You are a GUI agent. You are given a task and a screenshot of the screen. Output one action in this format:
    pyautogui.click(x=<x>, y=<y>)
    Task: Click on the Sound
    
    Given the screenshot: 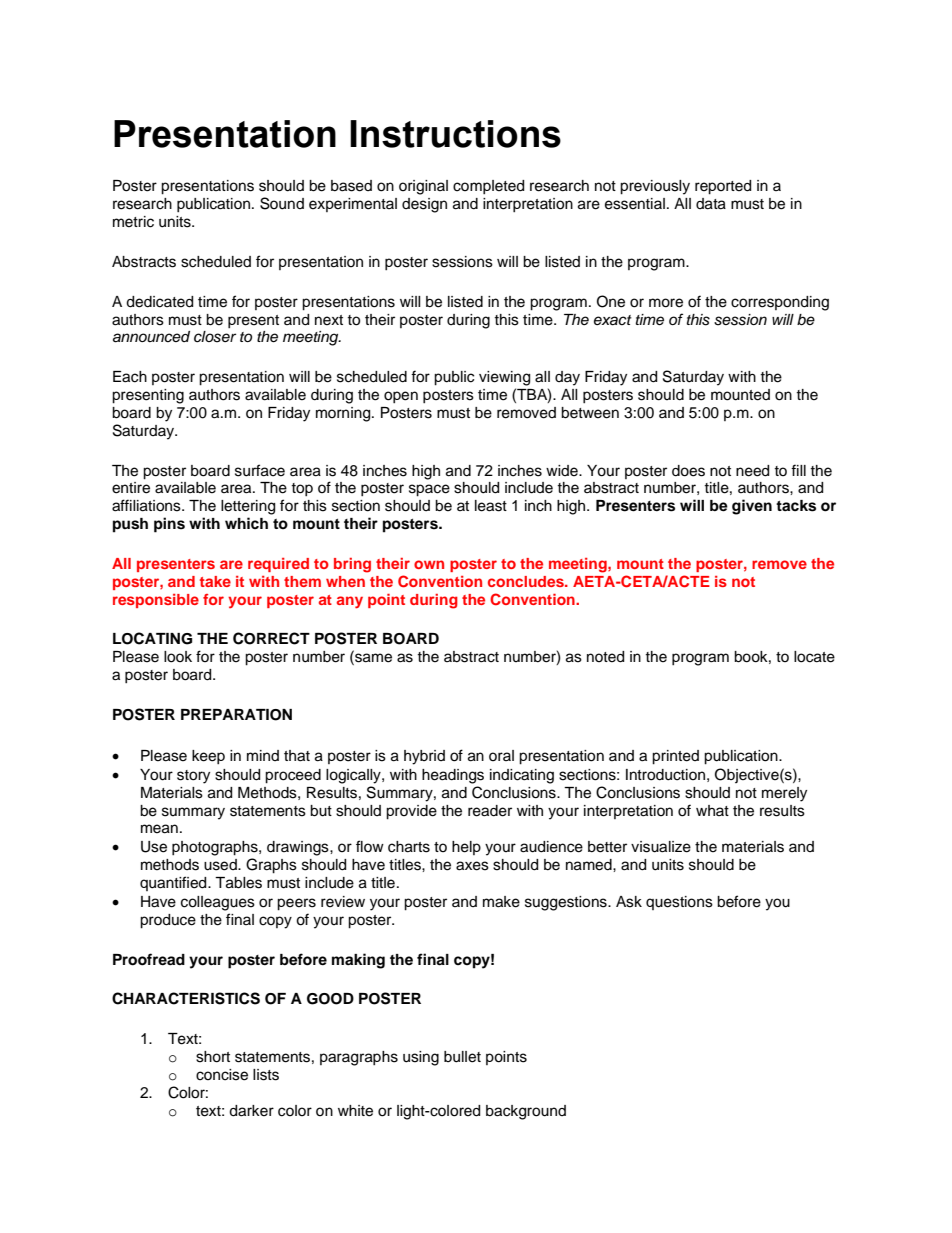 What is the action you would take?
    pyautogui.click(x=282, y=203)
